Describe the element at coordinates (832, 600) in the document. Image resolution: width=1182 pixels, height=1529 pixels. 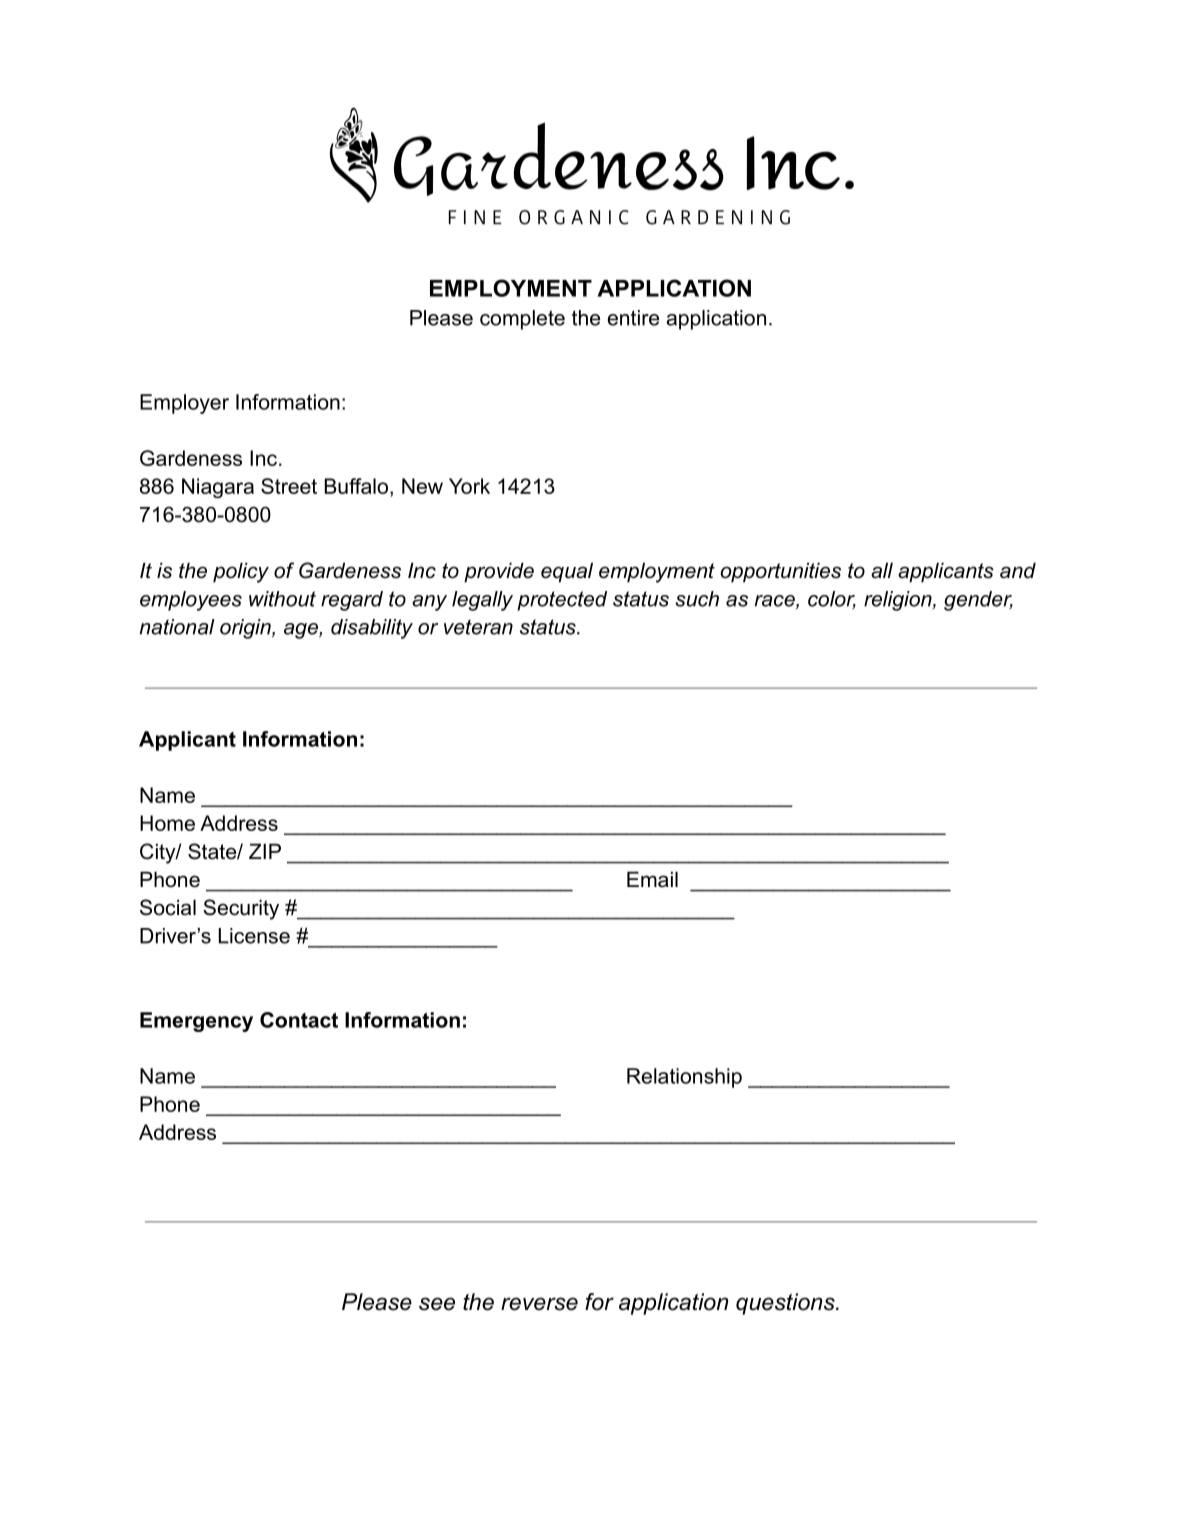
I see `color` at that location.
